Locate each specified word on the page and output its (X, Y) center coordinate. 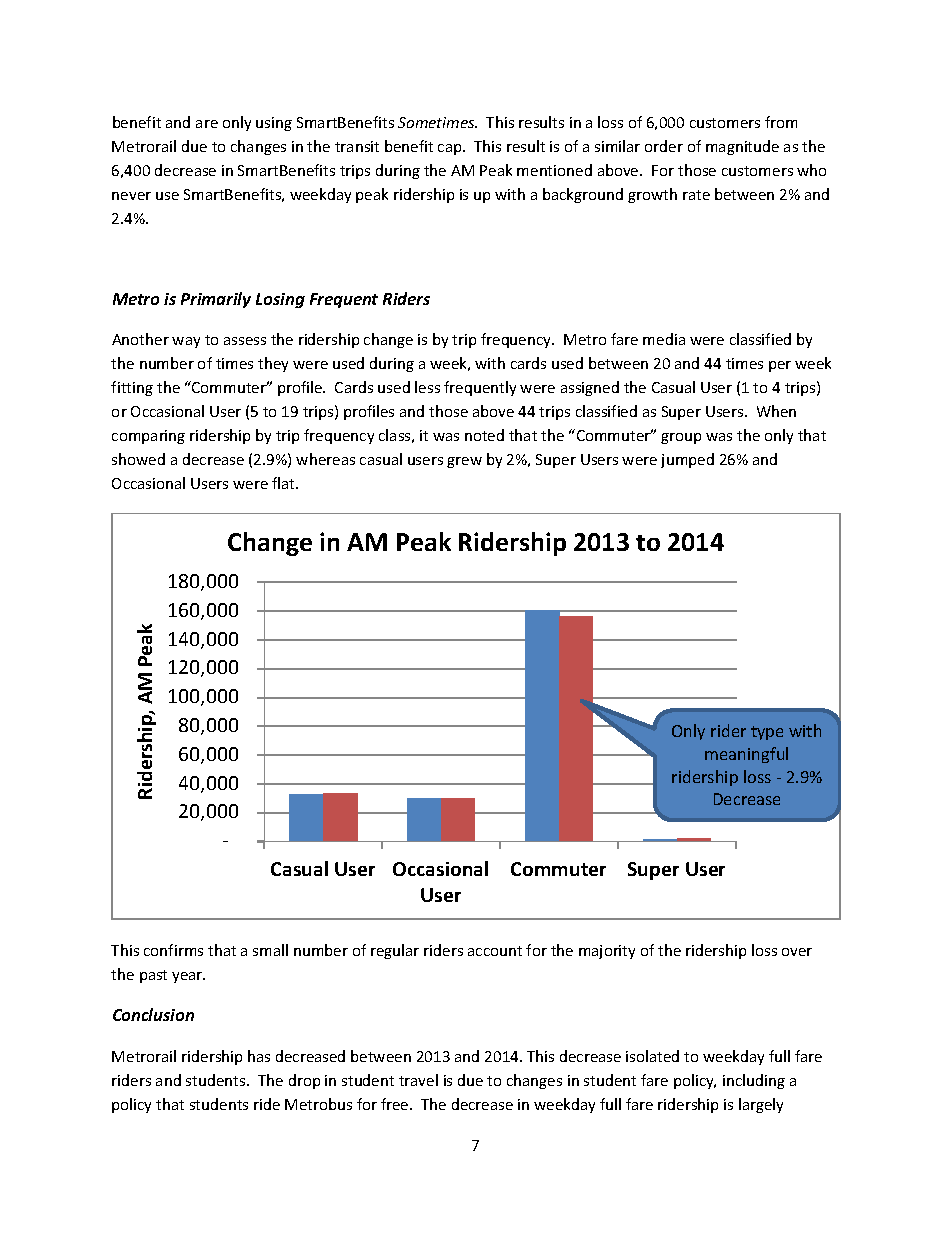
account (495, 951)
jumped (687, 460)
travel (418, 1080)
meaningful (746, 755)
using (274, 124)
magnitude (742, 147)
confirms (173, 950)
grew (464, 462)
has (259, 1056)
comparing (148, 437)
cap (451, 149)
